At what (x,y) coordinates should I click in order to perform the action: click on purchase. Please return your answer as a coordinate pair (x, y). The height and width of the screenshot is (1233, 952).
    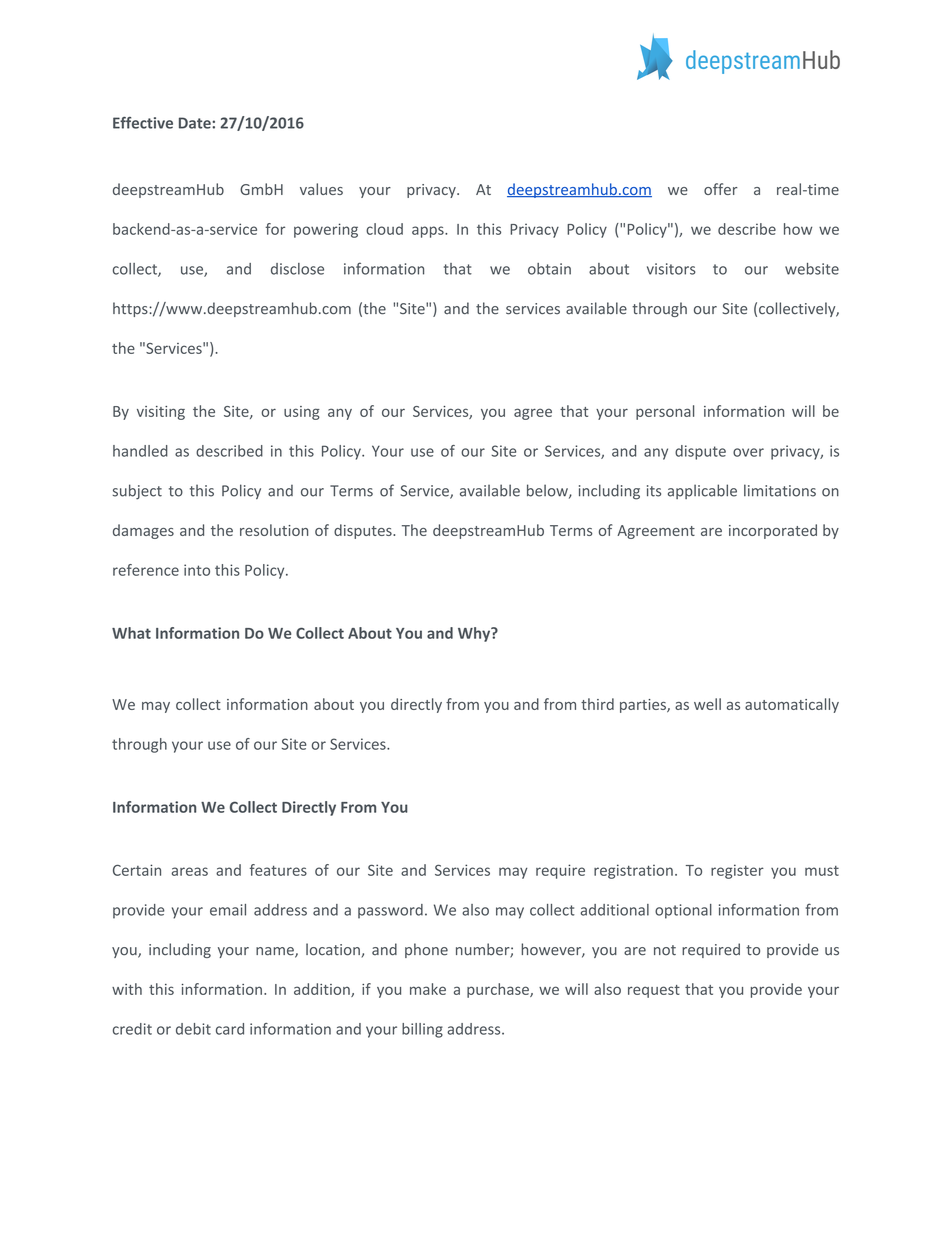
    Looking at the image, I should click on (499, 990).
